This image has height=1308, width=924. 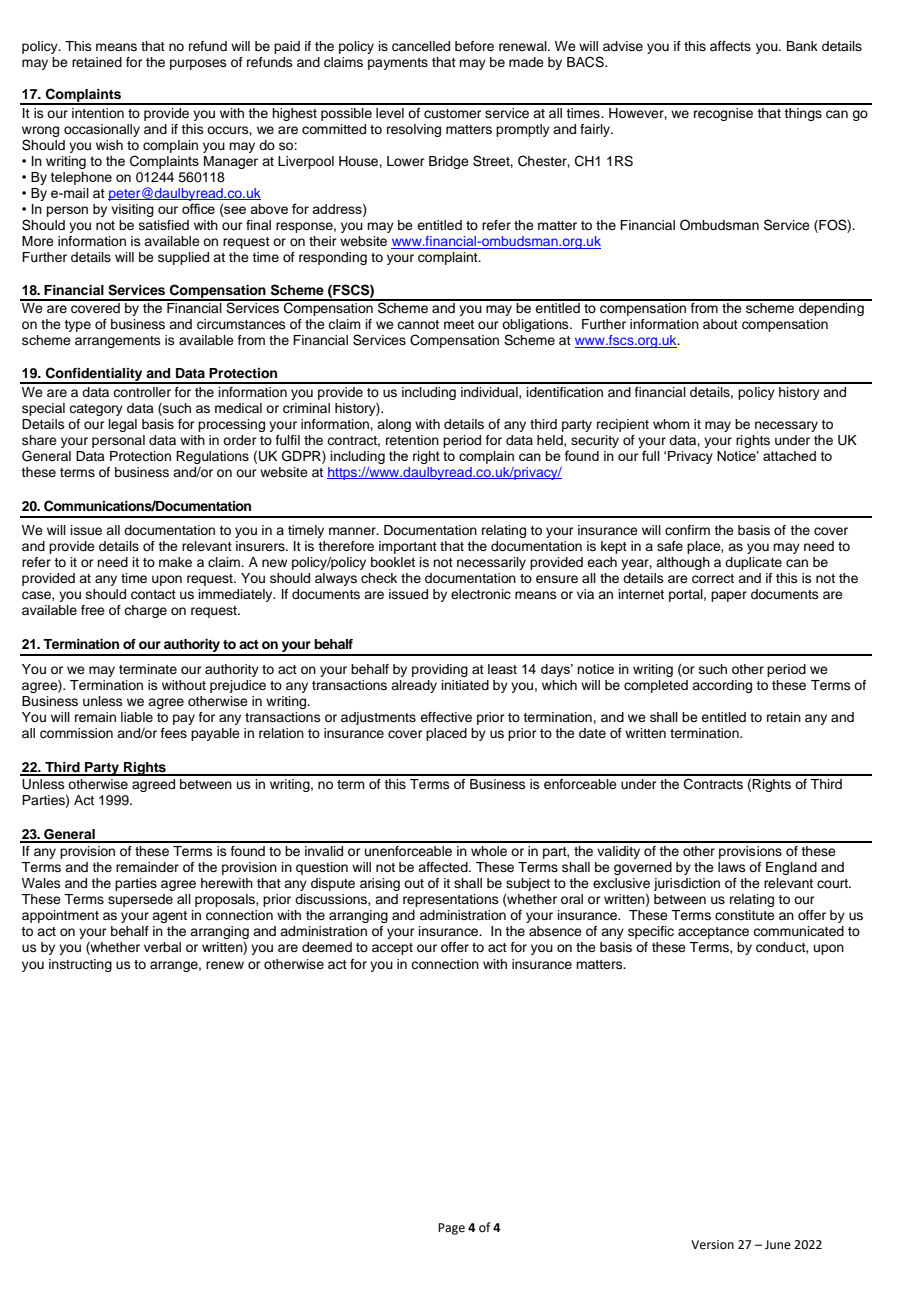 I want to click on Version, so click(x=712, y=1245).
